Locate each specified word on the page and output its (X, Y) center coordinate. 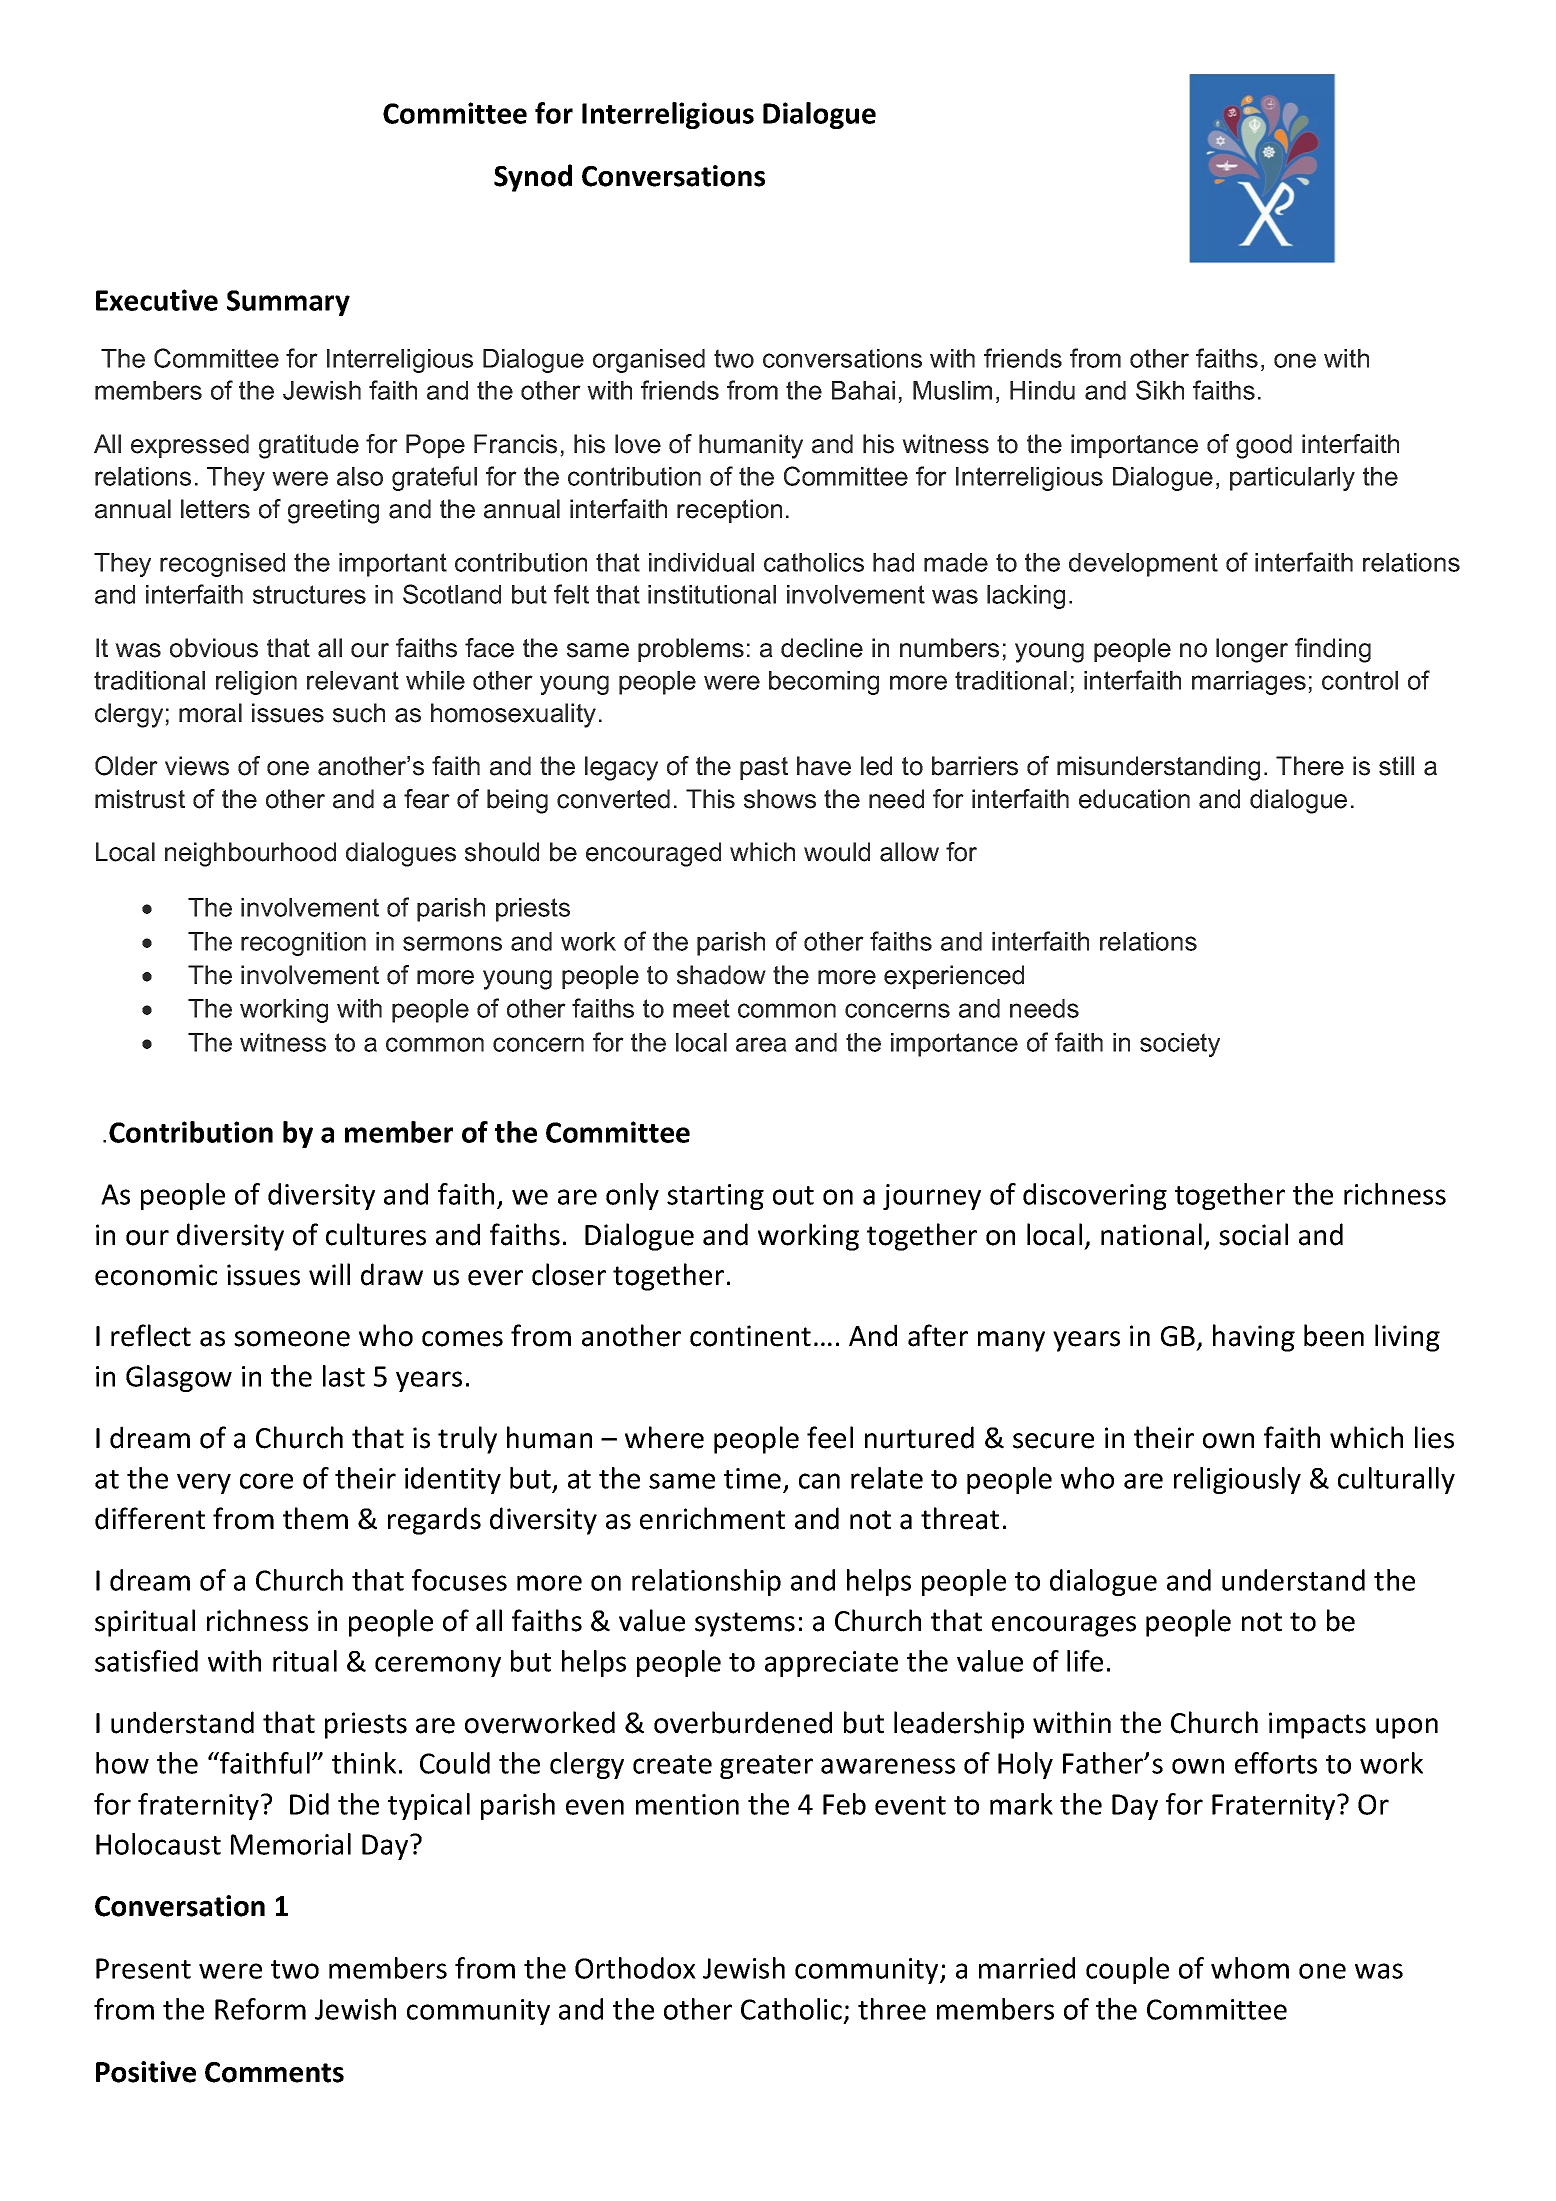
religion (256, 683)
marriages (1249, 683)
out (793, 1195)
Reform (260, 2009)
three (892, 2009)
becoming (824, 683)
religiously (1237, 1480)
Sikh (1160, 390)
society (1180, 1045)
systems (745, 1624)
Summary (288, 303)
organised (649, 361)
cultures (376, 1234)
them (315, 1518)
